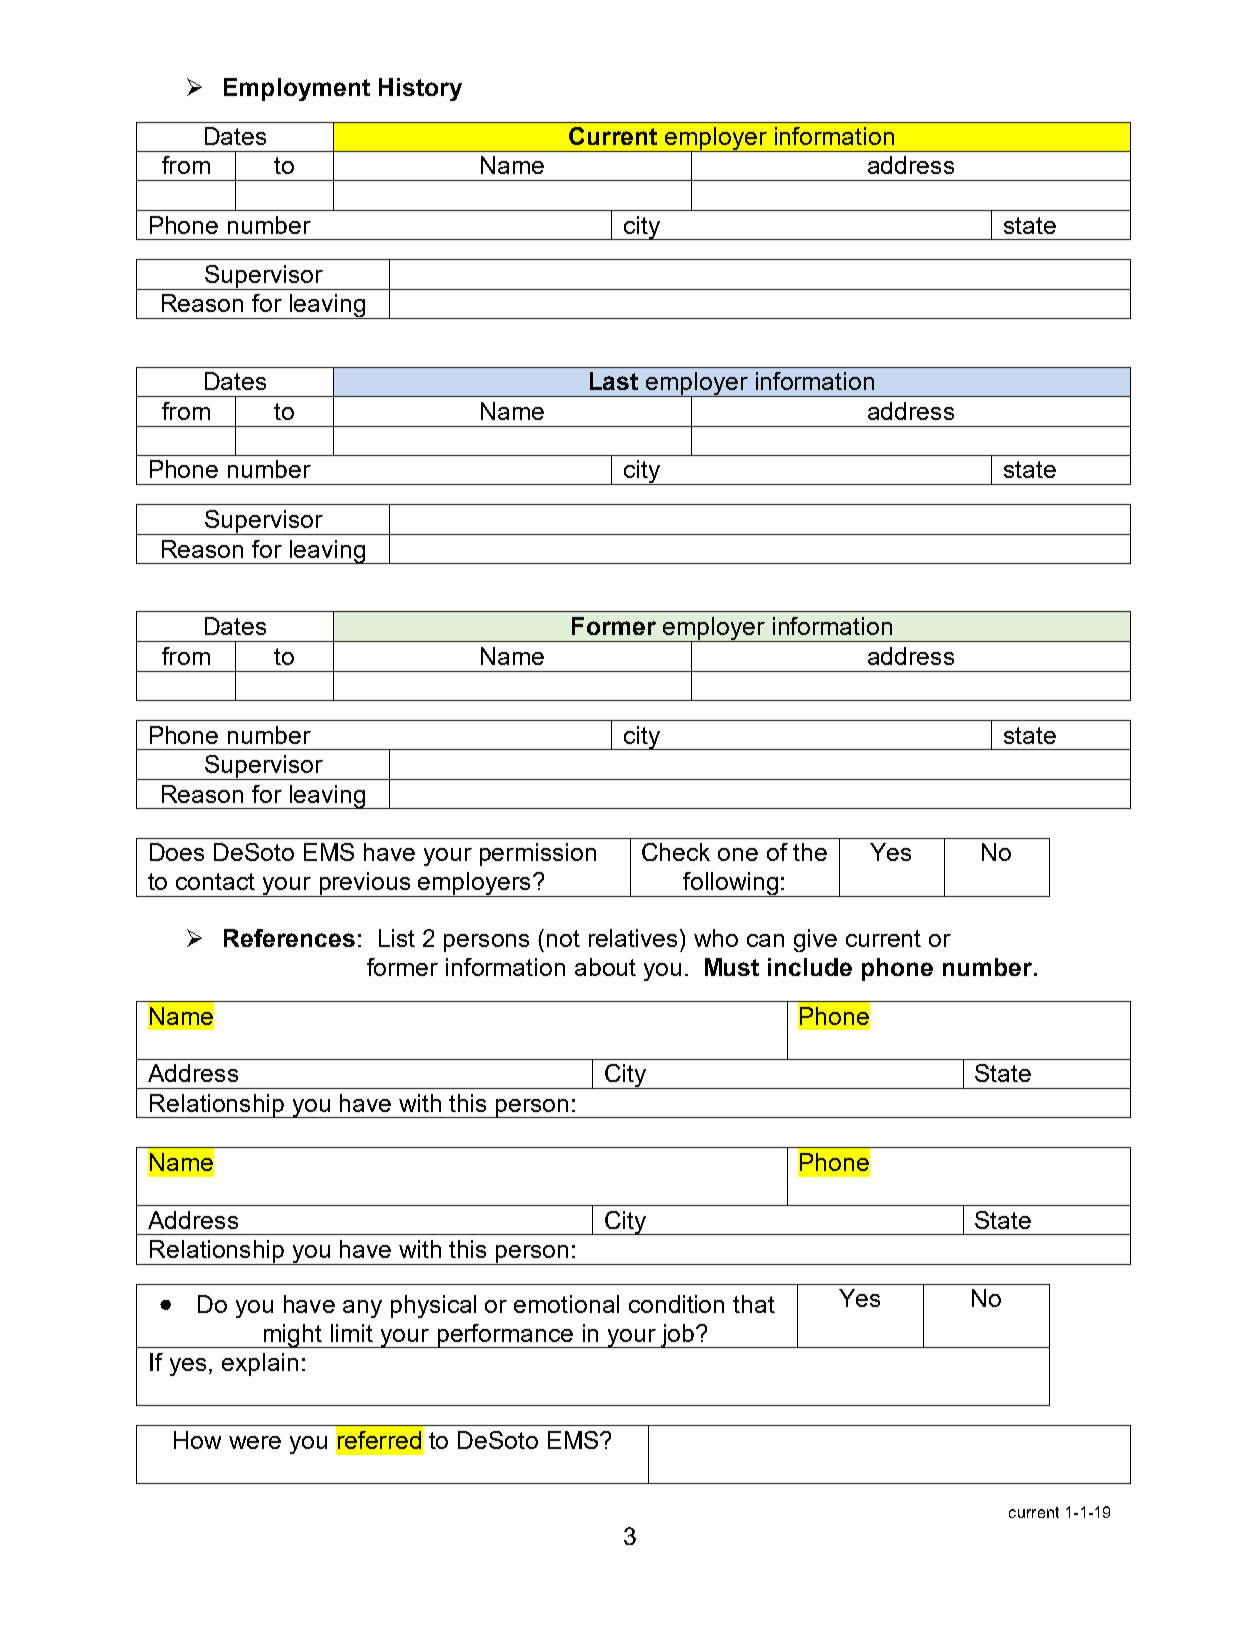  What do you see at coordinates (677, 1336) in the screenshot?
I see `job` at bounding box center [677, 1336].
